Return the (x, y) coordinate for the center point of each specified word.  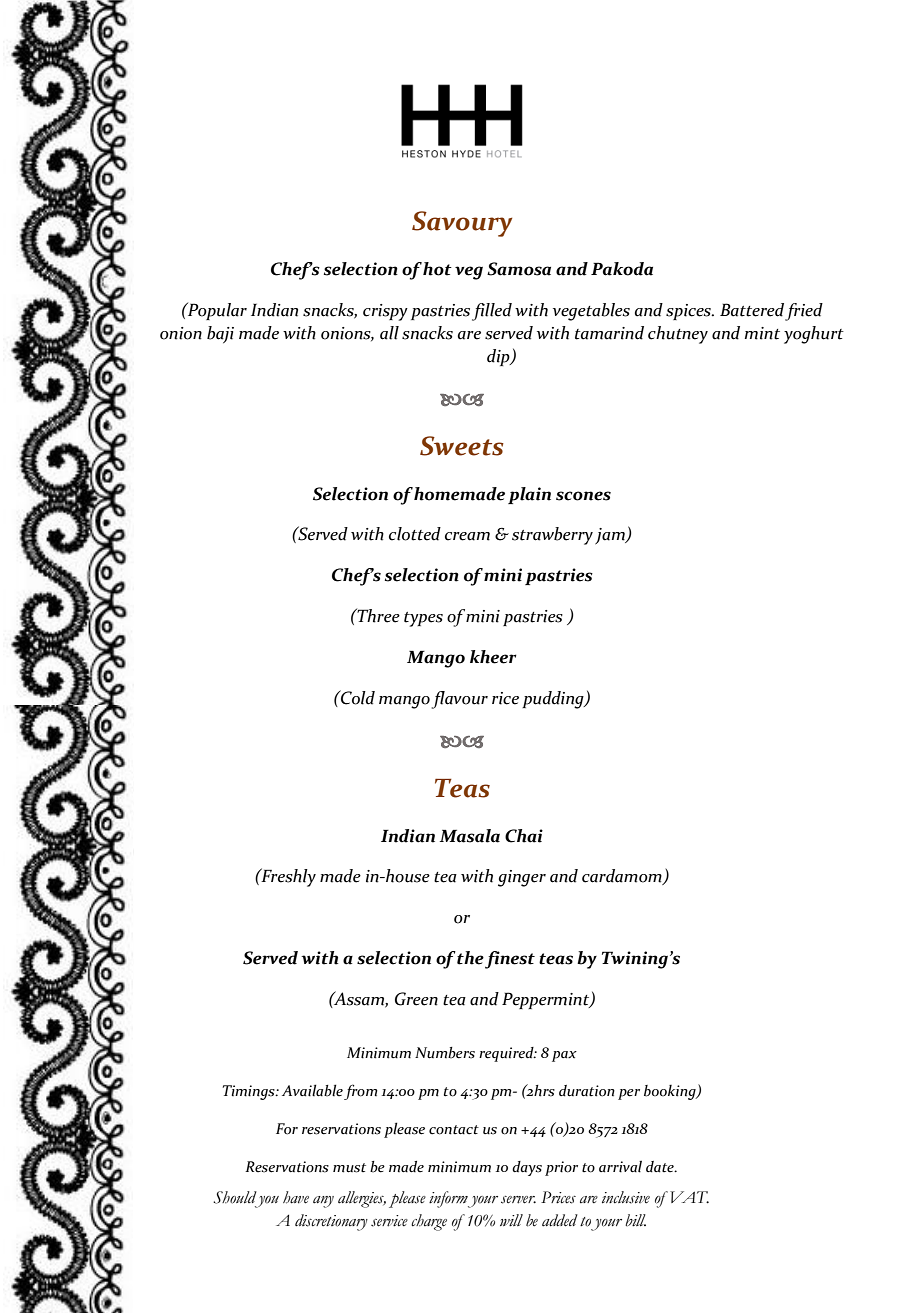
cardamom (623, 877)
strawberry (552, 536)
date (661, 1167)
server (518, 1200)
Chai (524, 836)
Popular (216, 311)
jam (611, 536)
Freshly (287, 877)
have (296, 1197)
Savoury (462, 224)
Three (378, 615)
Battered (752, 310)
